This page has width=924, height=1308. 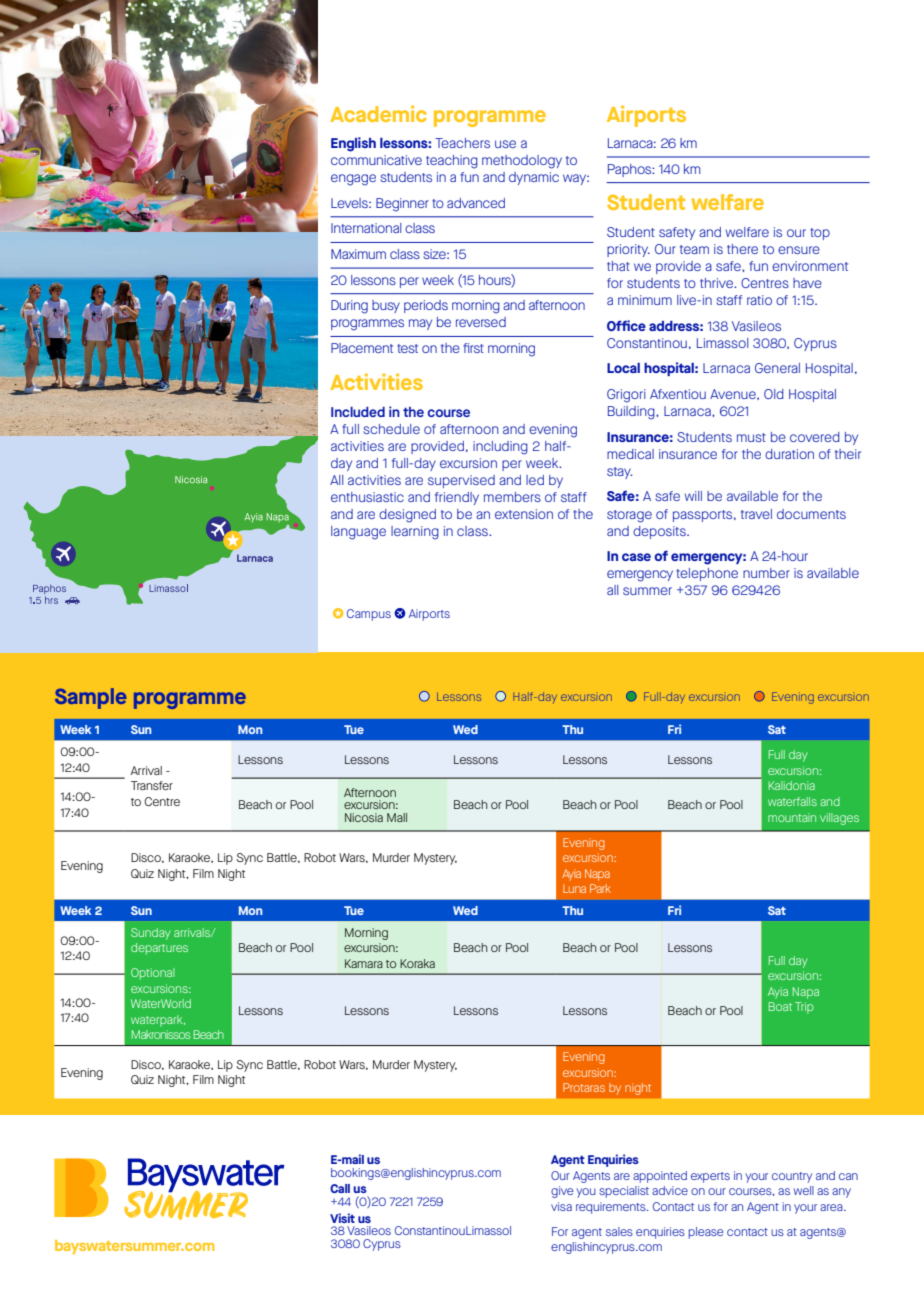 I want to click on Optional, so click(x=153, y=974).
